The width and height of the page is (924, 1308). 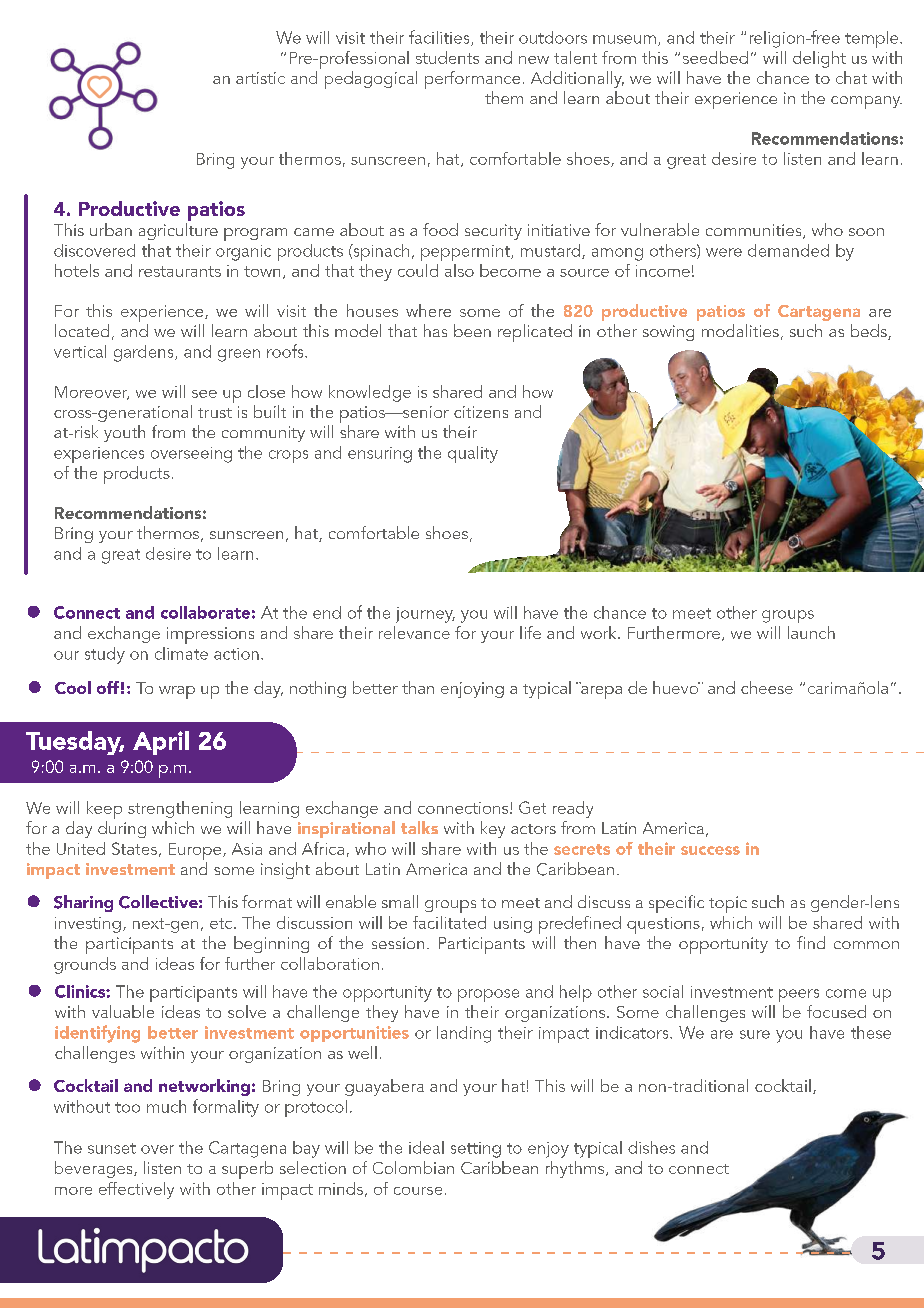 What do you see at coordinates (811, 632) in the page?
I see `launch` at bounding box center [811, 632].
